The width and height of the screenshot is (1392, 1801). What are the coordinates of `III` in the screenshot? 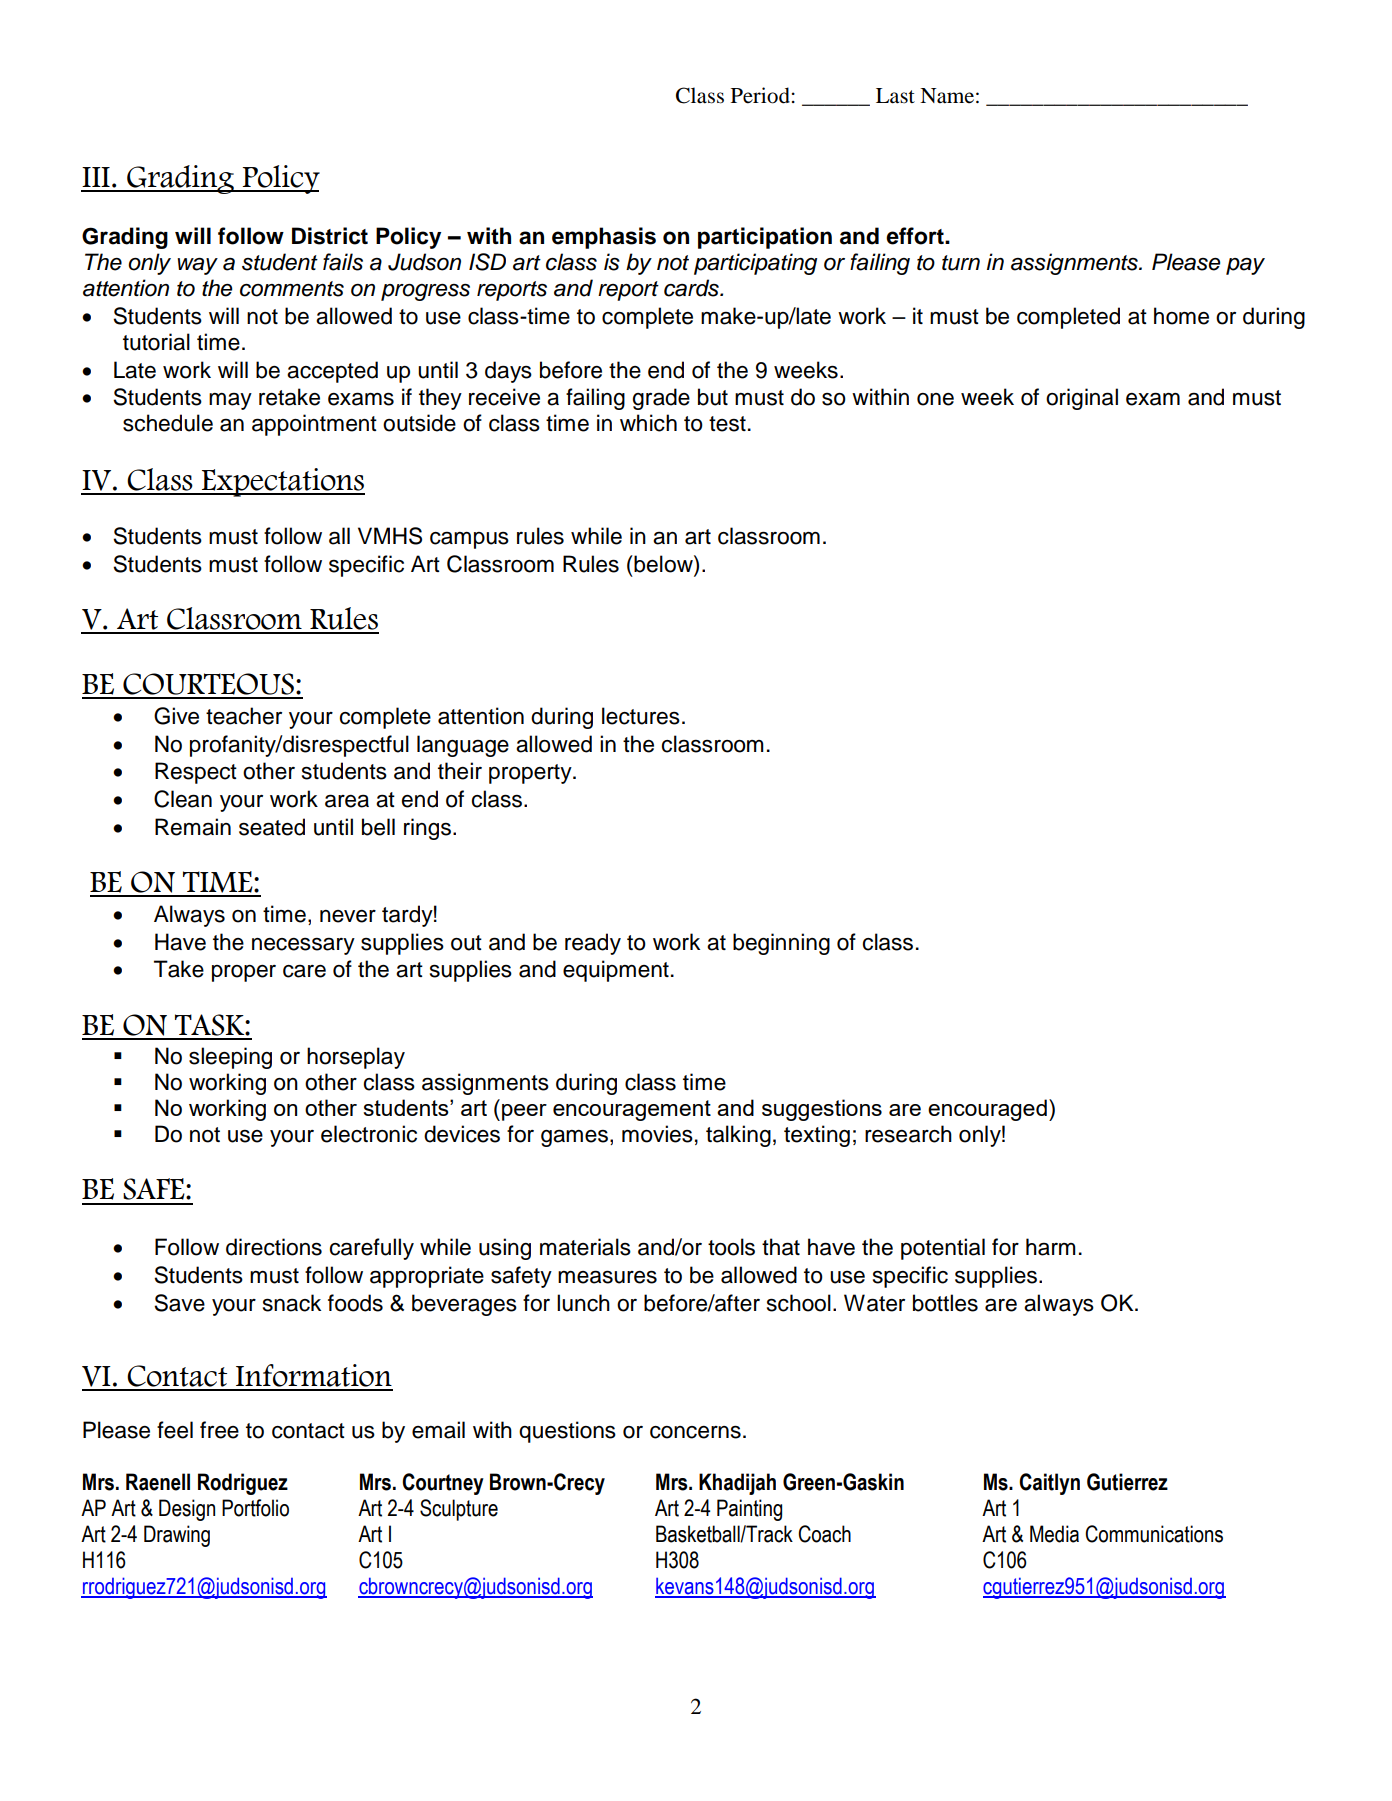 It's located at (96, 177).
